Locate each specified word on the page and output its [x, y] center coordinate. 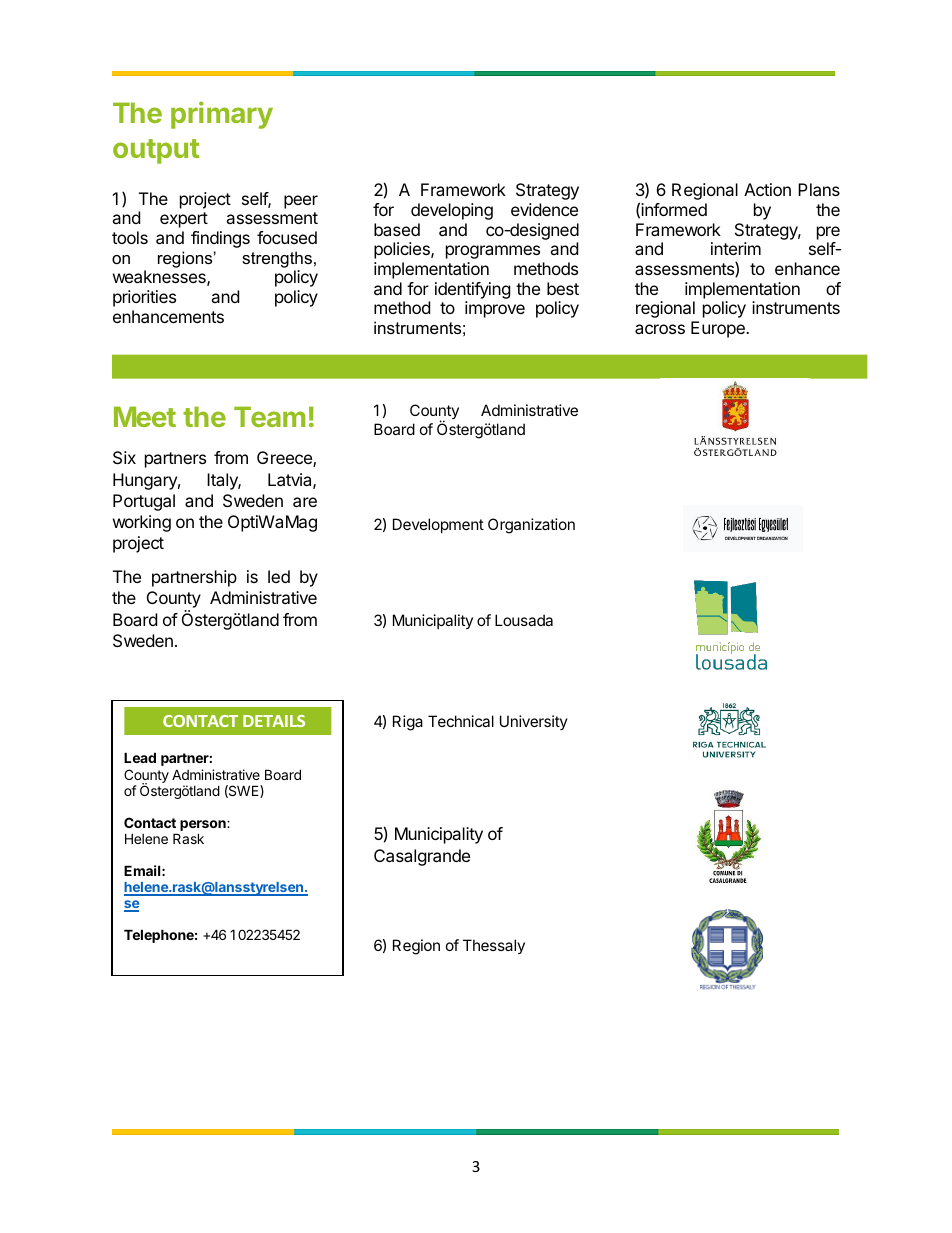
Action [767, 189]
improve [495, 309]
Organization [531, 526]
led [279, 576]
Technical [461, 721]
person [204, 825]
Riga [408, 723]
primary [222, 115]
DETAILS [274, 721]
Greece [285, 459]
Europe [719, 329]
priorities [144, 298]
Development [438, 525]
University [534, 722]
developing [452, 211]
